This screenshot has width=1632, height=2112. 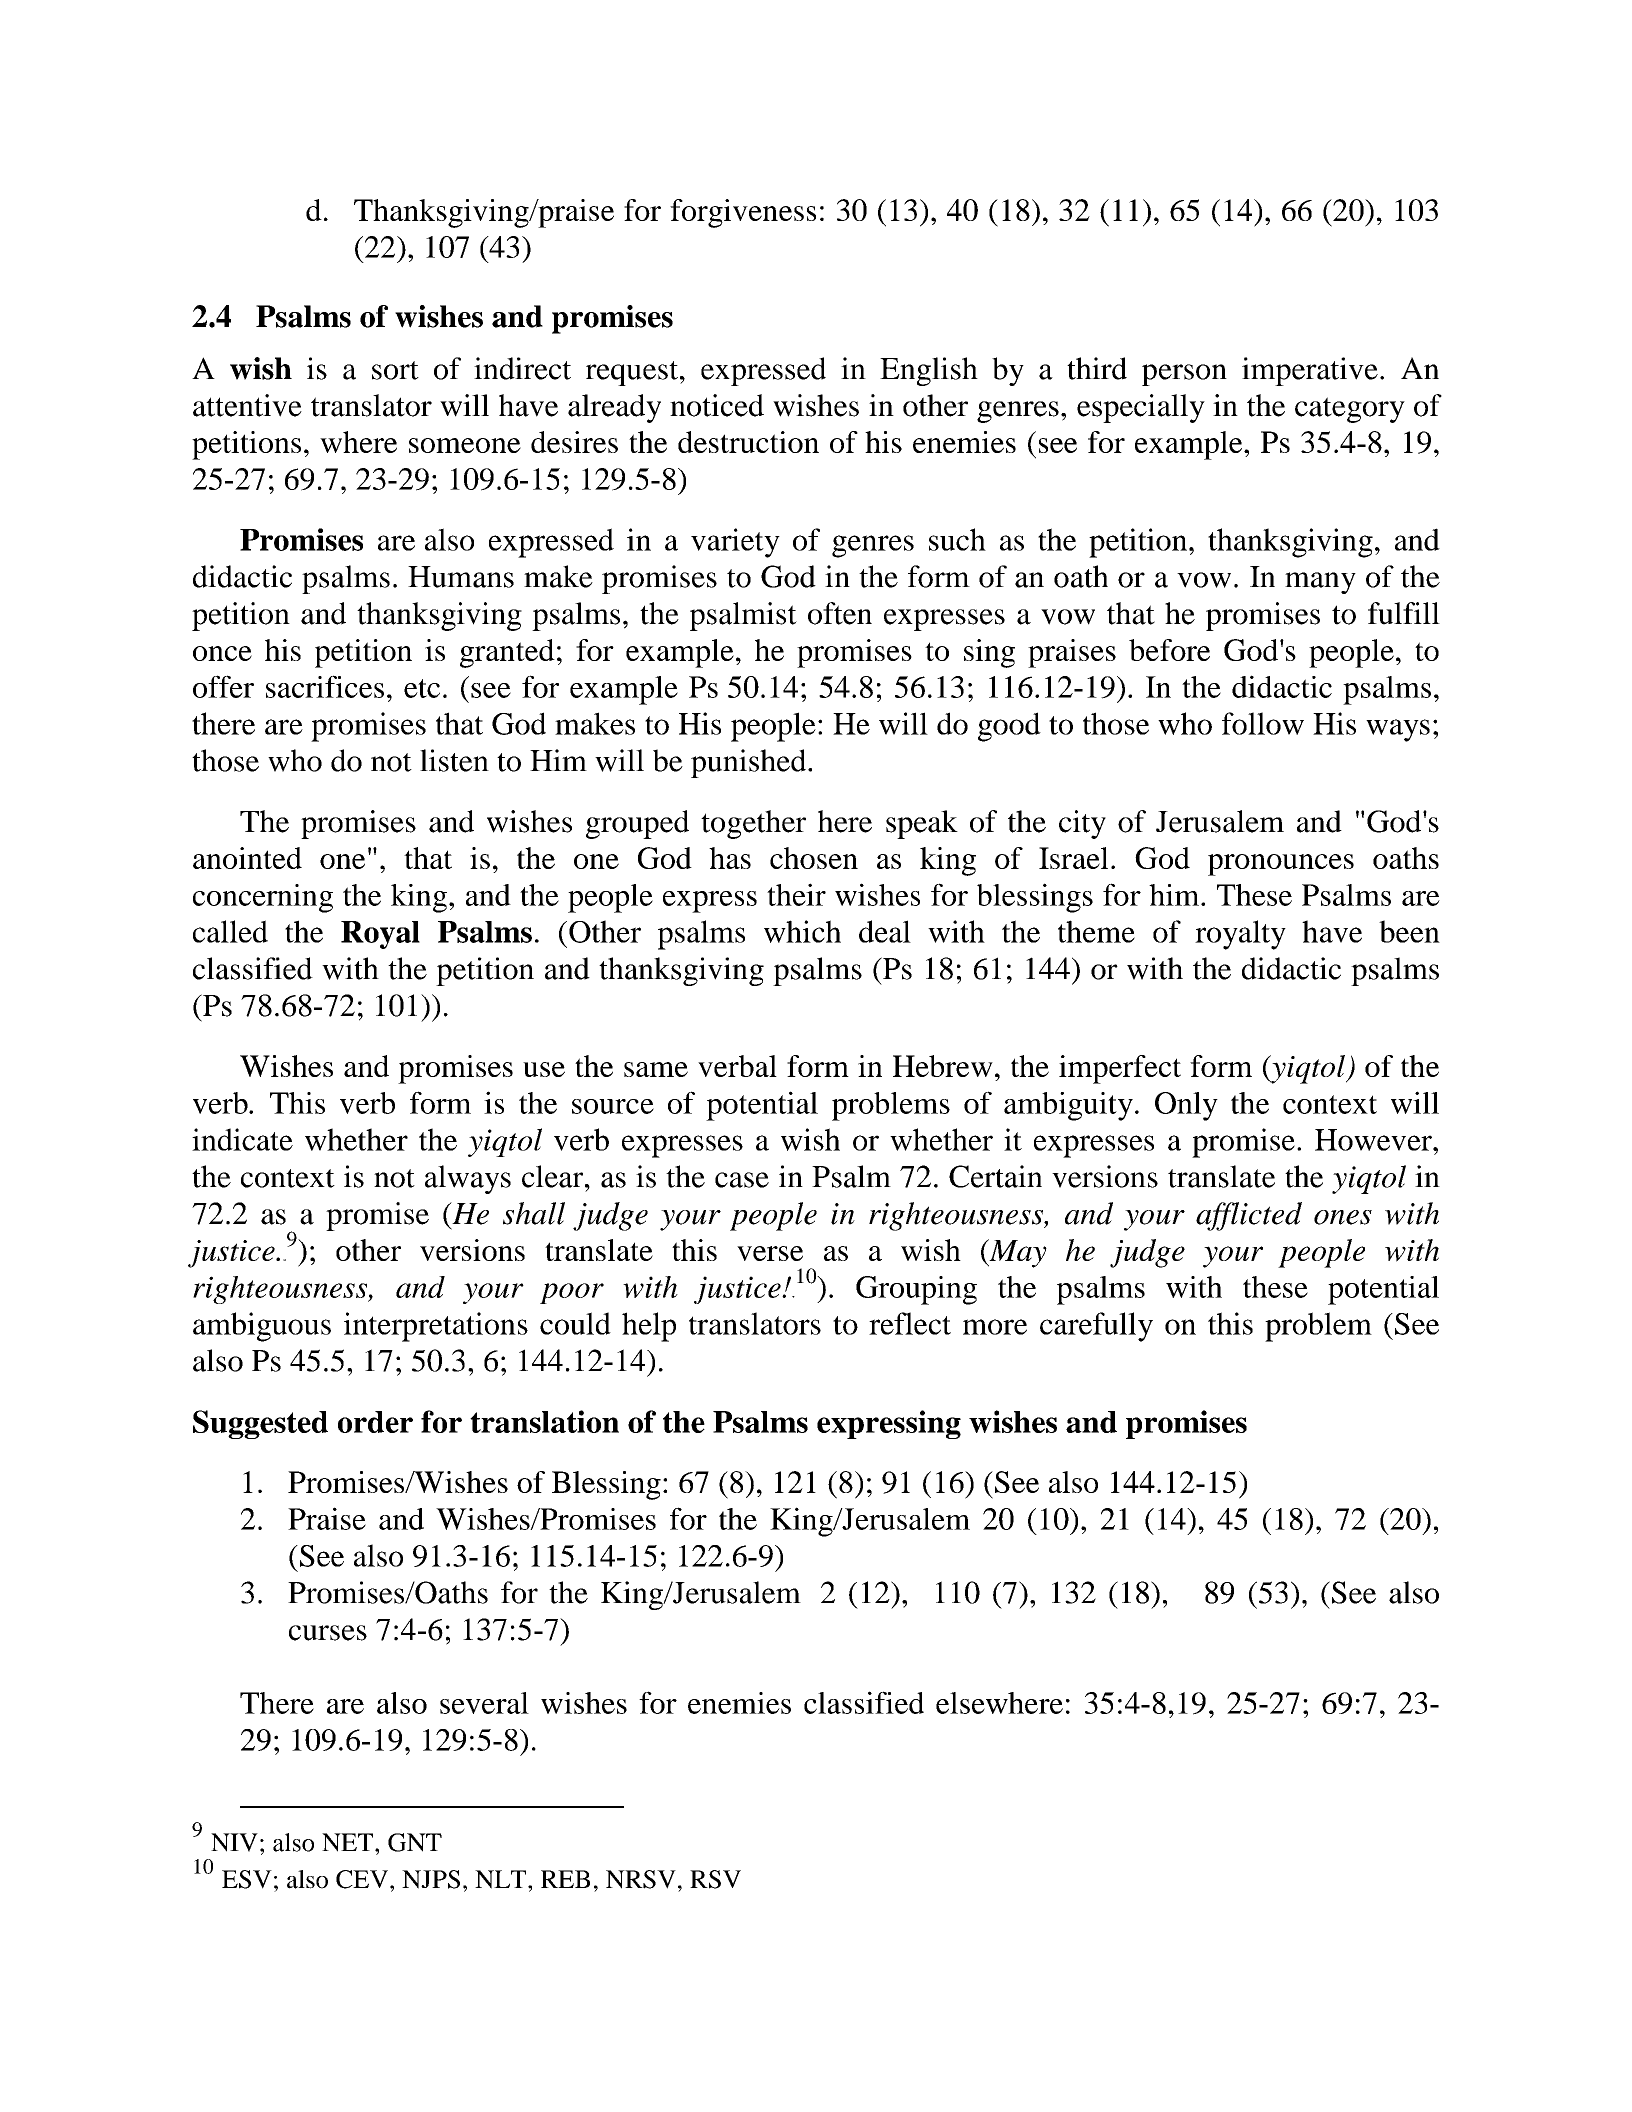 What do you see at coordinates (349, 1842) in the screenshot?
I see `NET` at bounding box center [349, 1842].
